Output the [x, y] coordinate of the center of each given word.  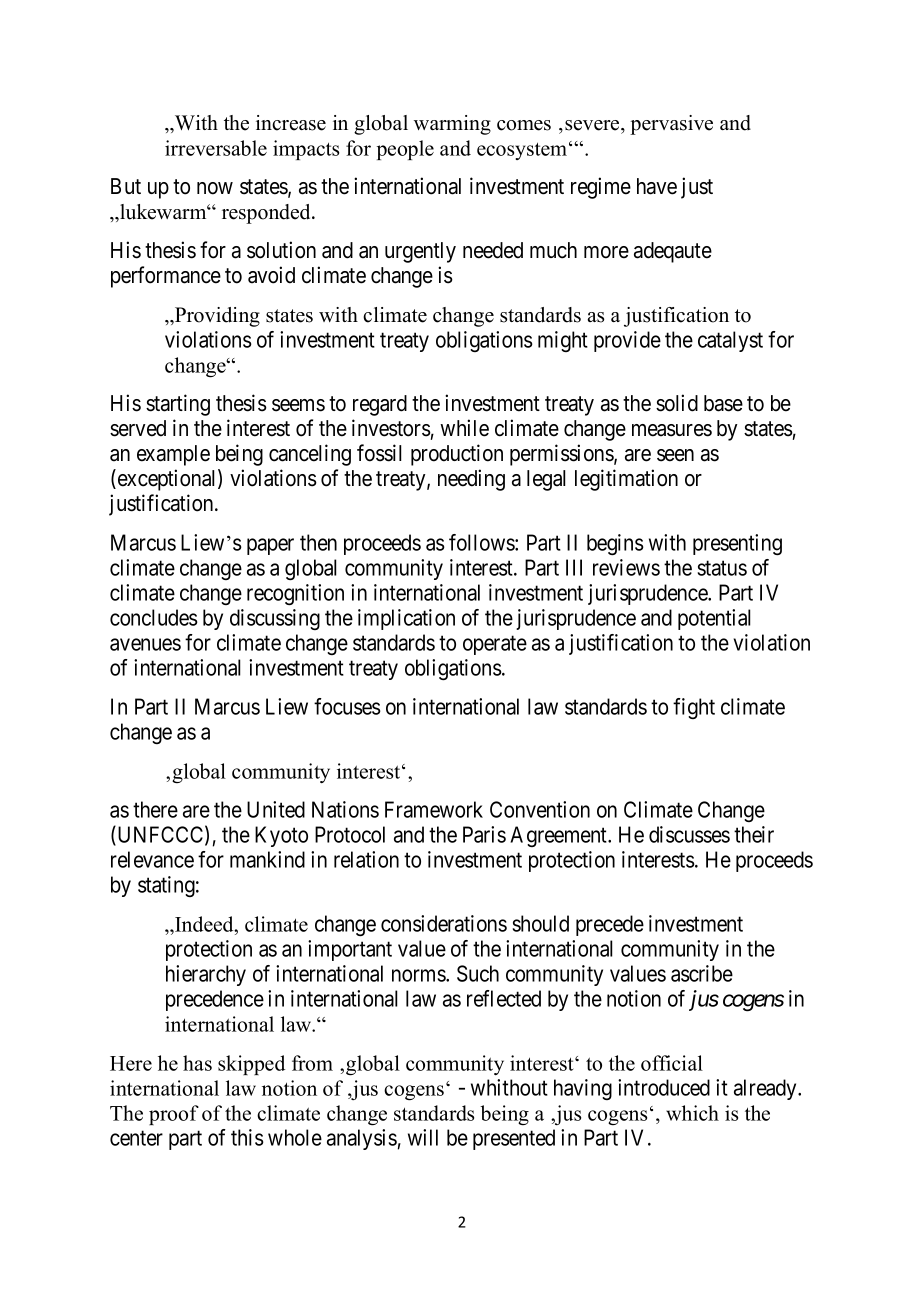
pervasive [671, 125]
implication [406, 619]
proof [174, 1115]
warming [452, 125]
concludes [154, 617]
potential [714, 619]
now [215, 188]
